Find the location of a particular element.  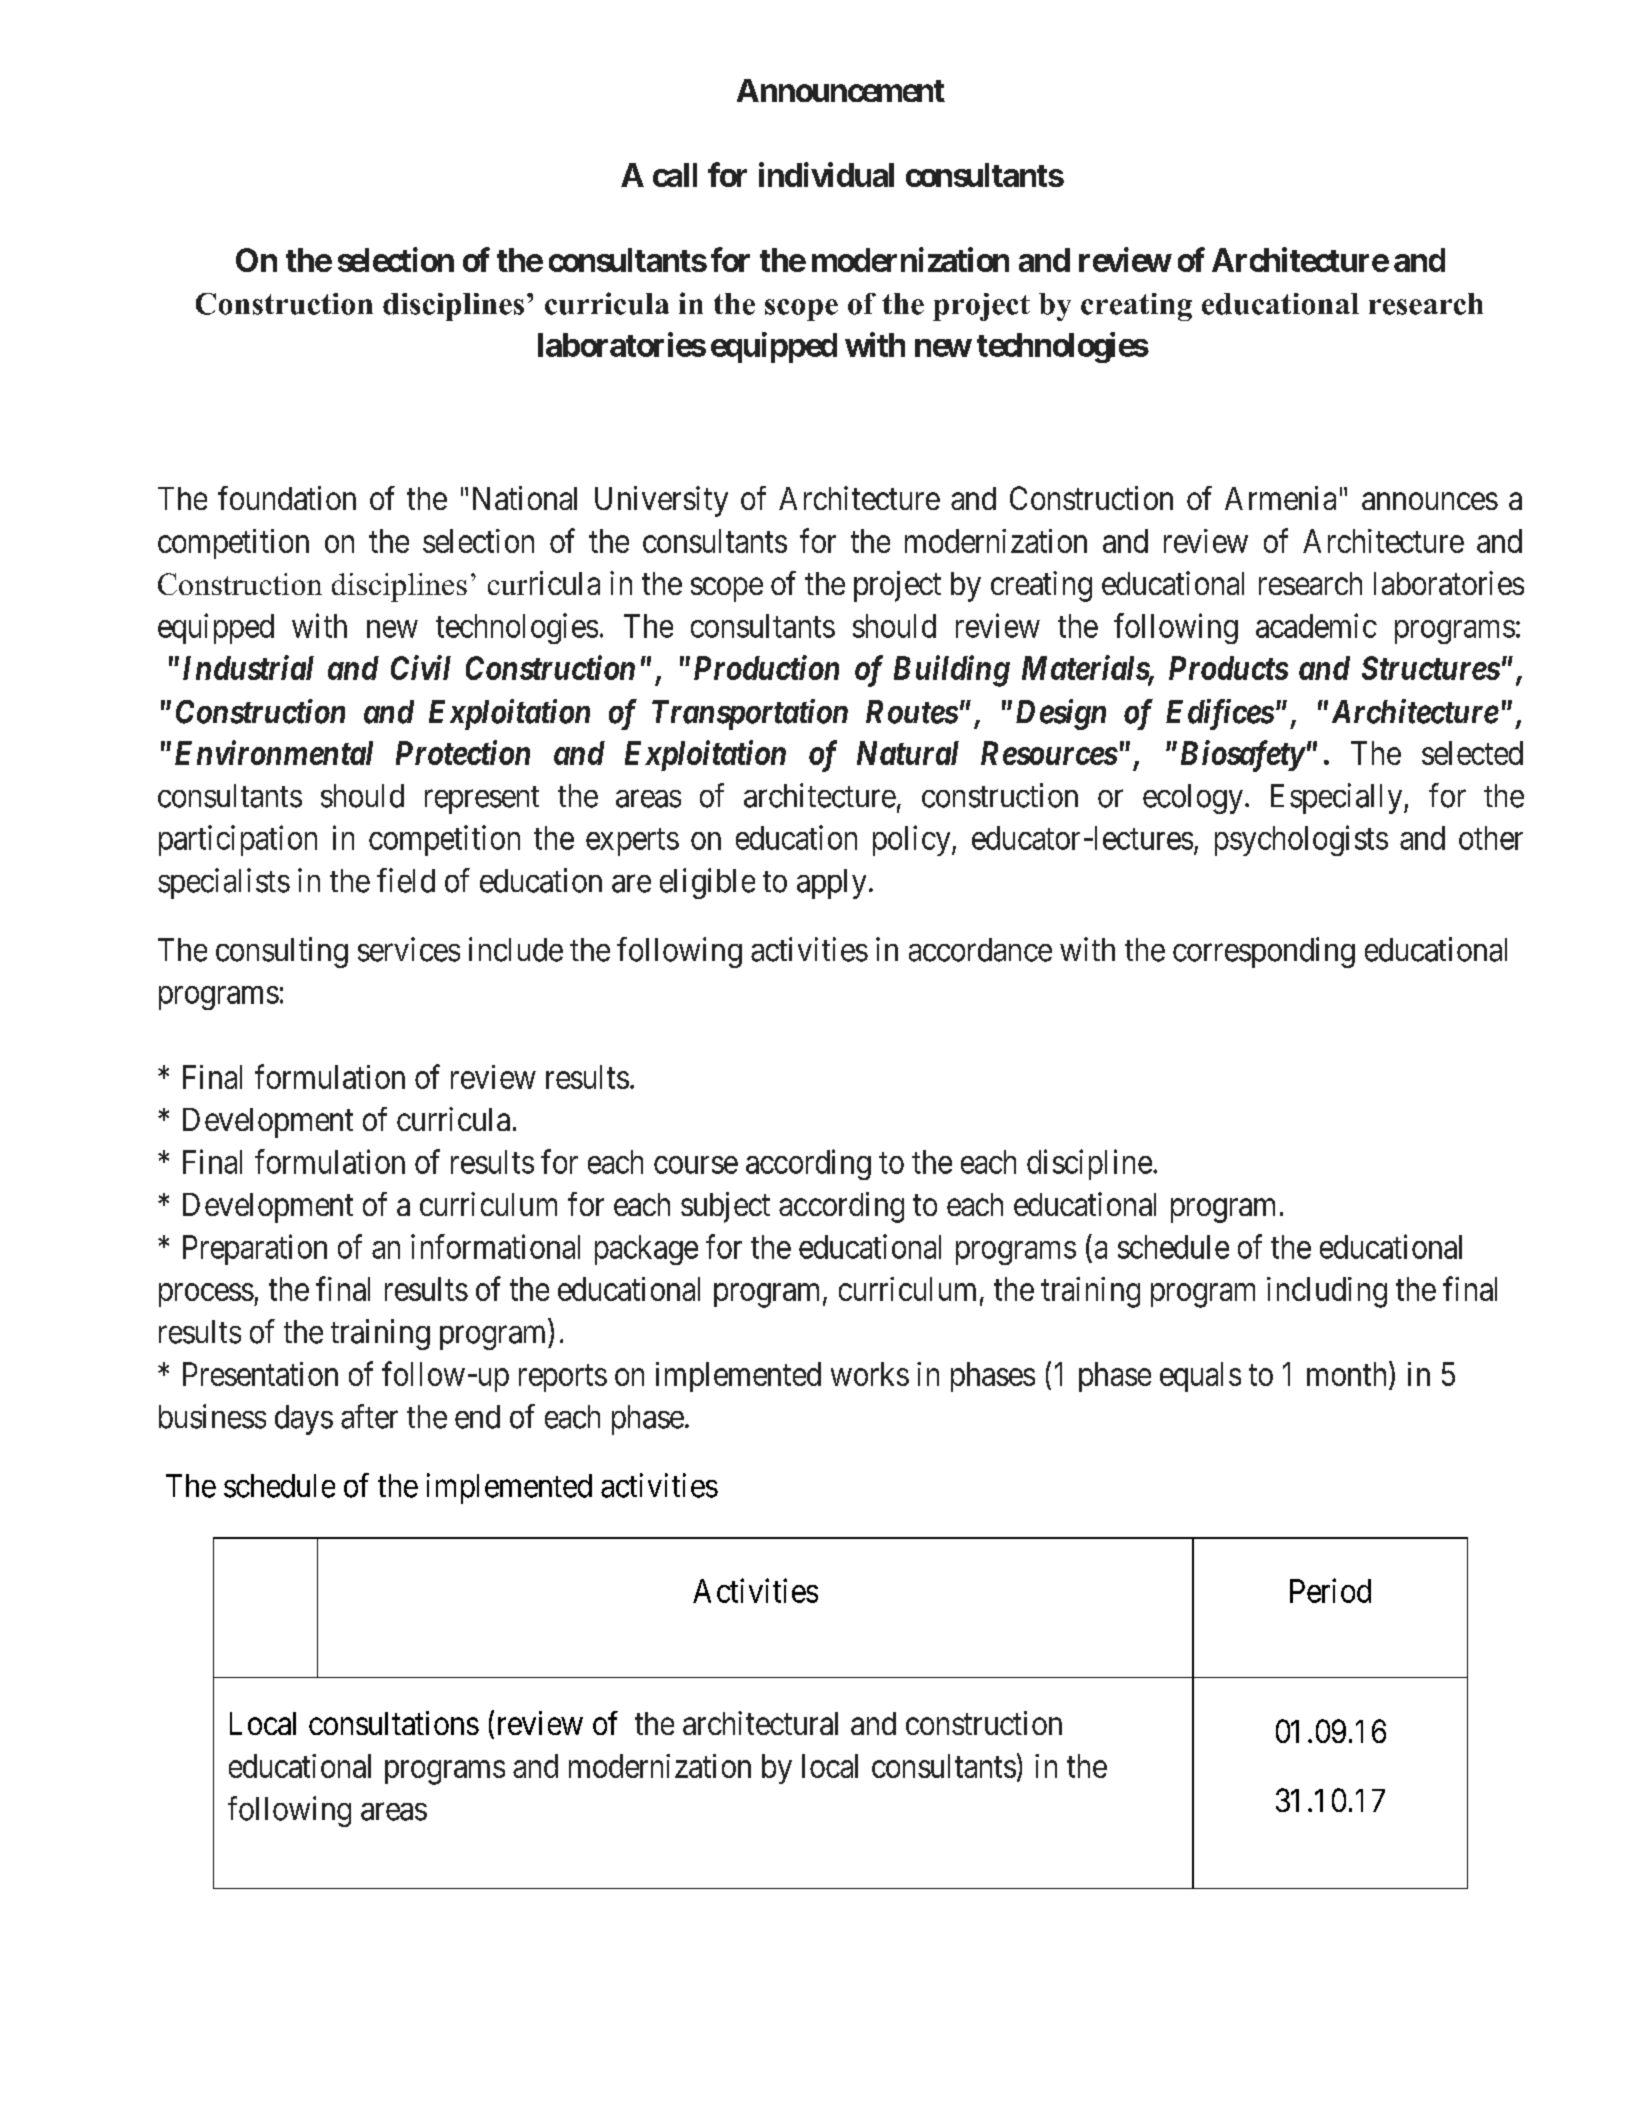

corresponding is located at coordinates (1264, 952).
